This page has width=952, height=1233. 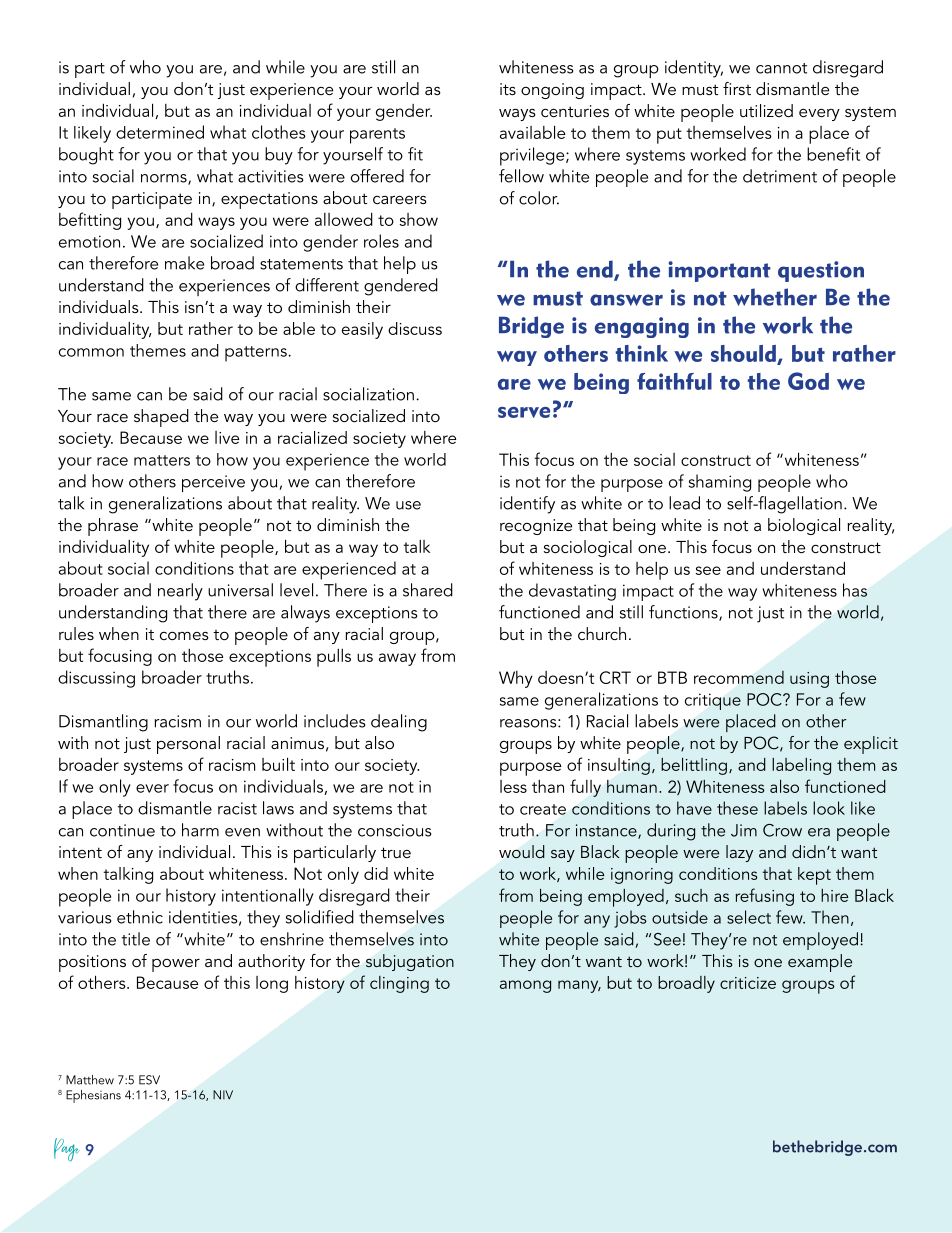 What do you see at coordinates (525, 986) in the page?
I see `among` at bounding box center [525, 986].
